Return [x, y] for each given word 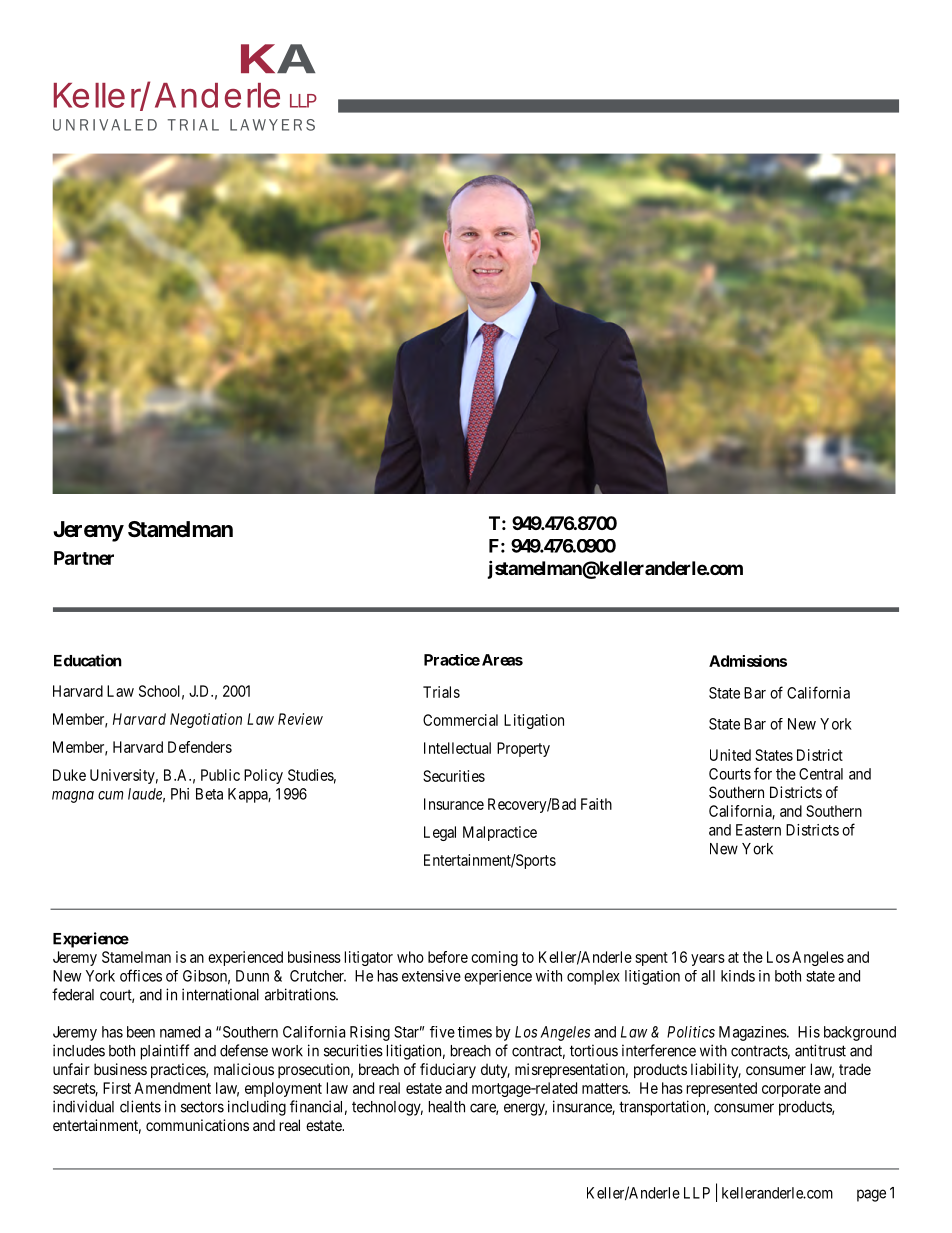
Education [88, 660]
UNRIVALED [105, 125]
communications [197, 1125]
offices [141, 975]
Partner [84, 558]
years [708, 960]
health [447, 1107]
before [448, 957]
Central [821, 774]
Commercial [460, 720]
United [730, 755]
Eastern [758, 830]
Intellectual [457, 748]
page [871, 1195]
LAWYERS [272, 125]
